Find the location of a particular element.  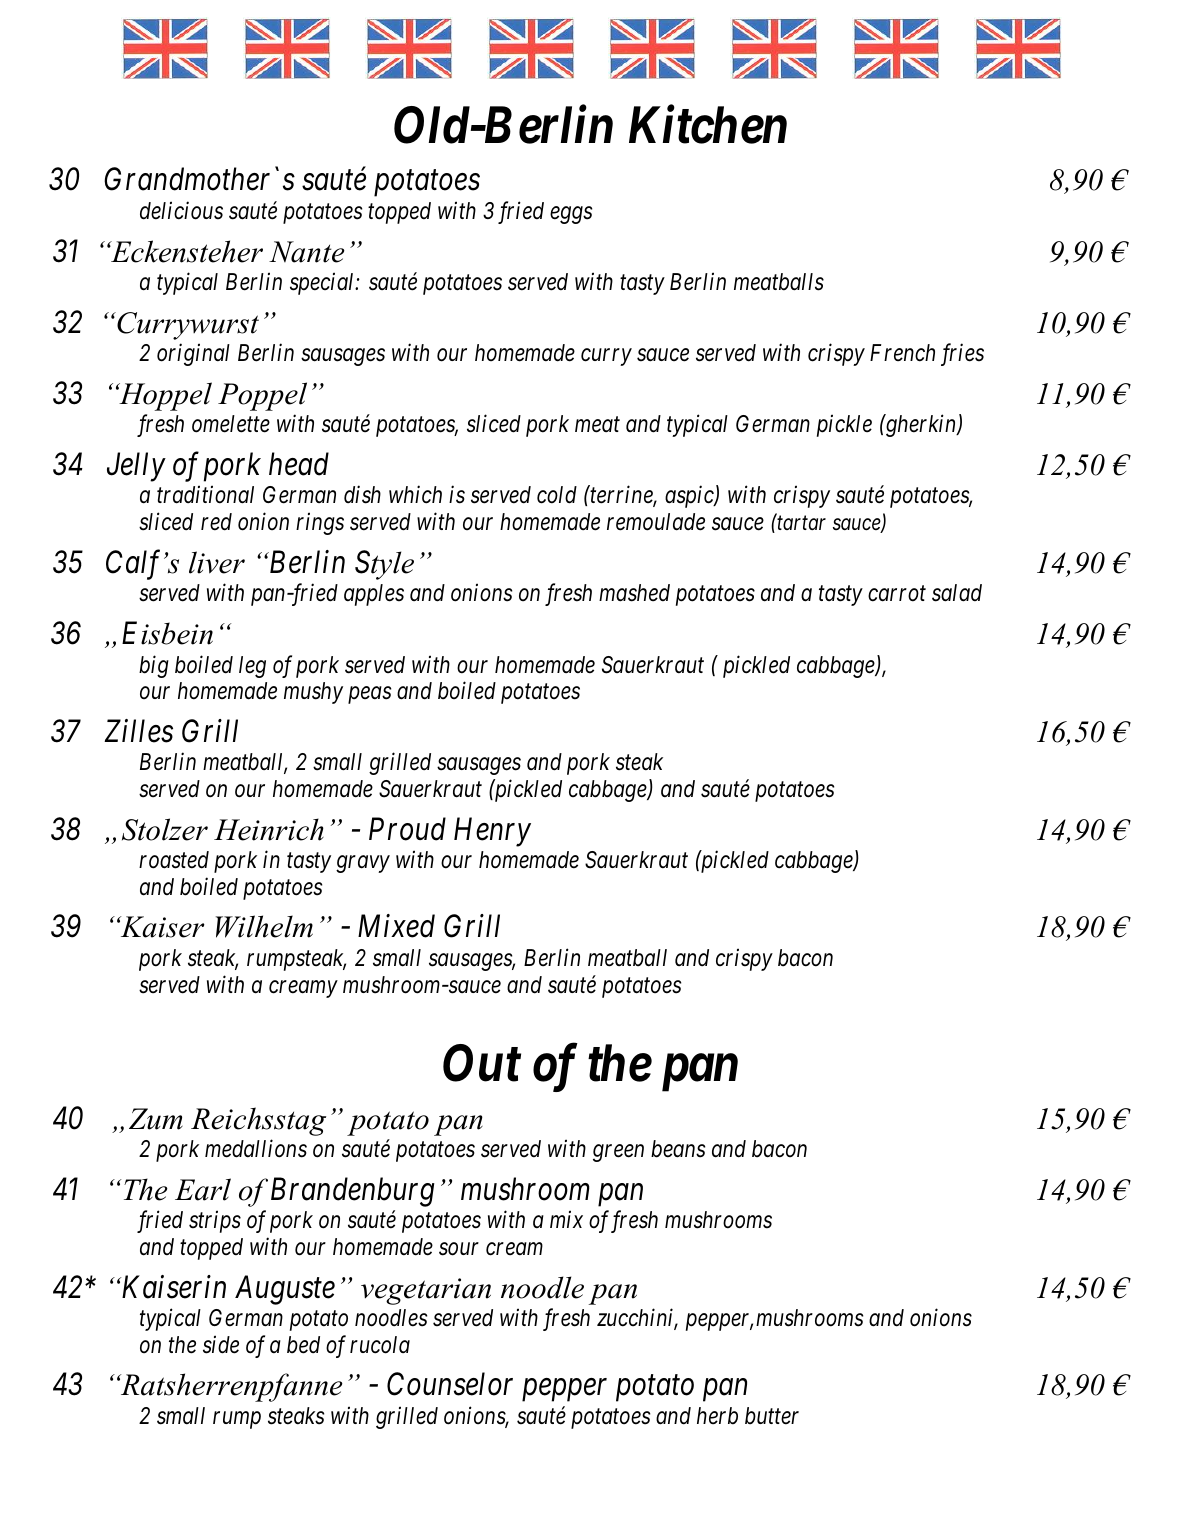

Out is located at coordinates (482, 1063).
